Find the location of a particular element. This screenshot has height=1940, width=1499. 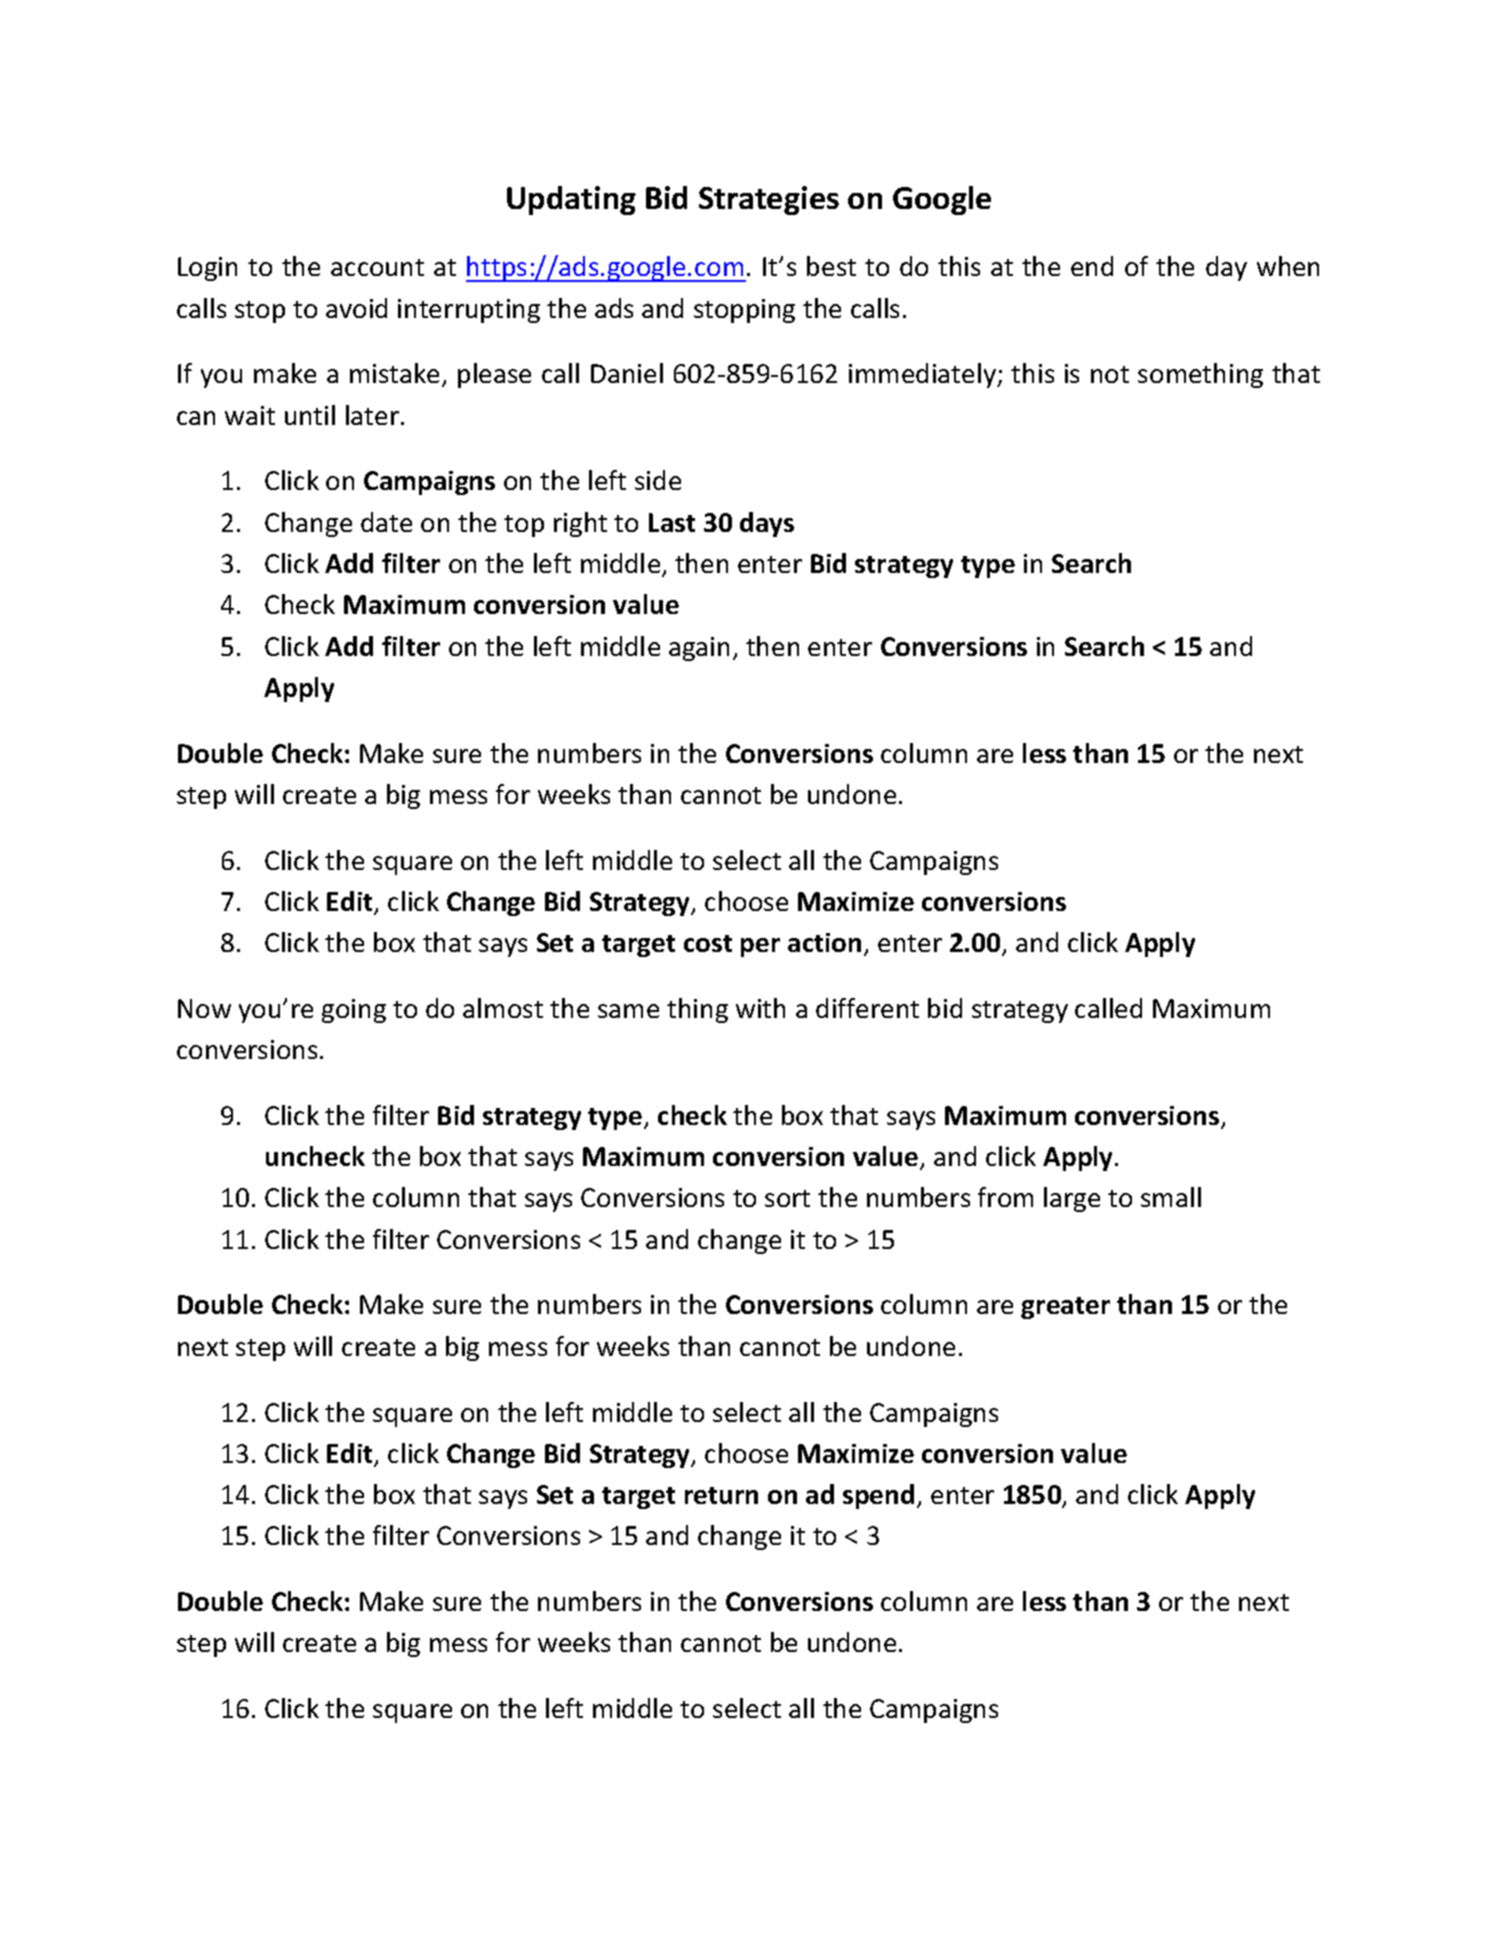

when is located at coordinates (1288, 266).
